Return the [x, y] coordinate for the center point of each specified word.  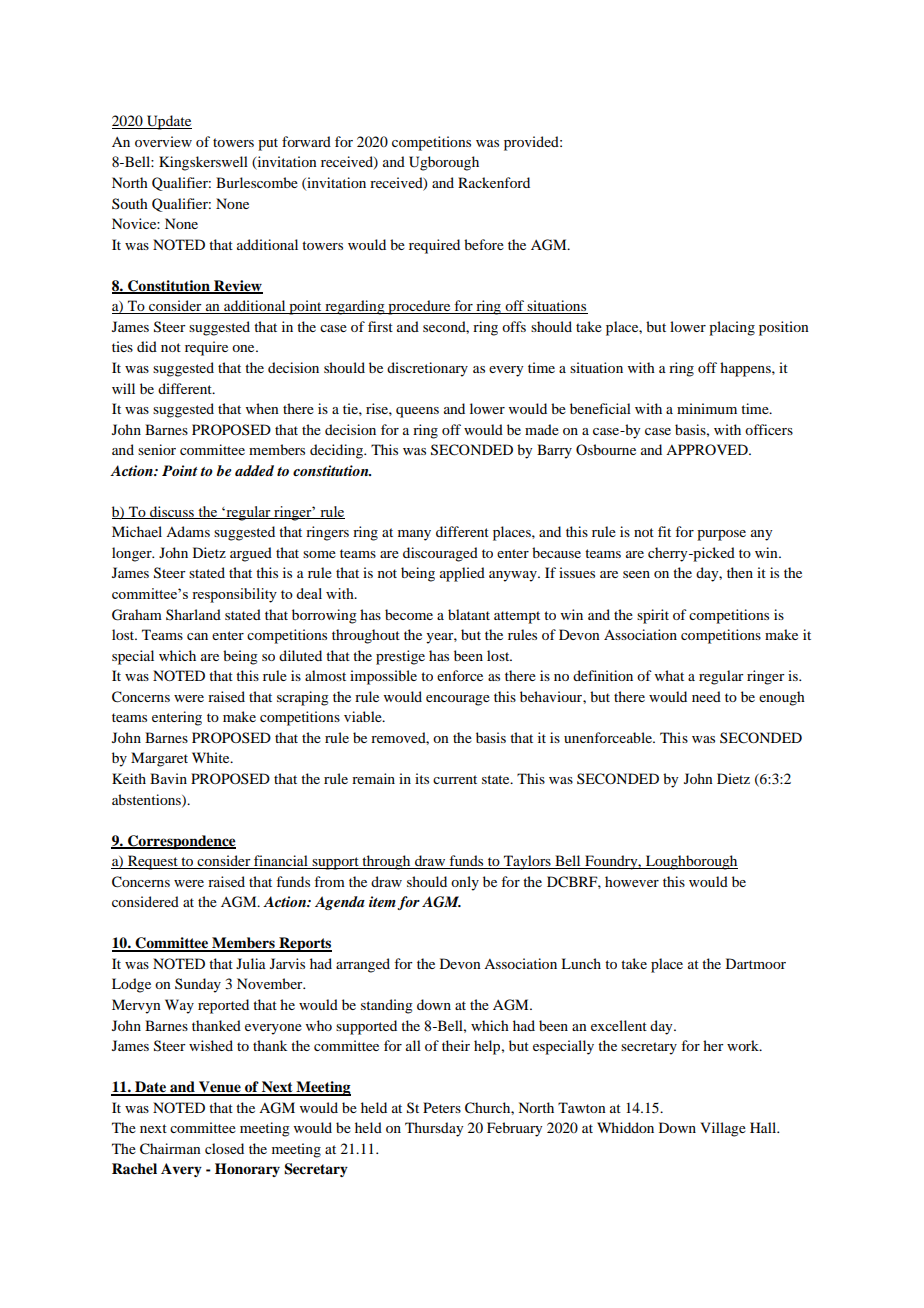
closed [224, 1148]
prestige [400, 657]
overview [163, 141]
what [669, 675]
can [197, 636]
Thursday [434, 1129]
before [484, 244]
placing [732, 328]
